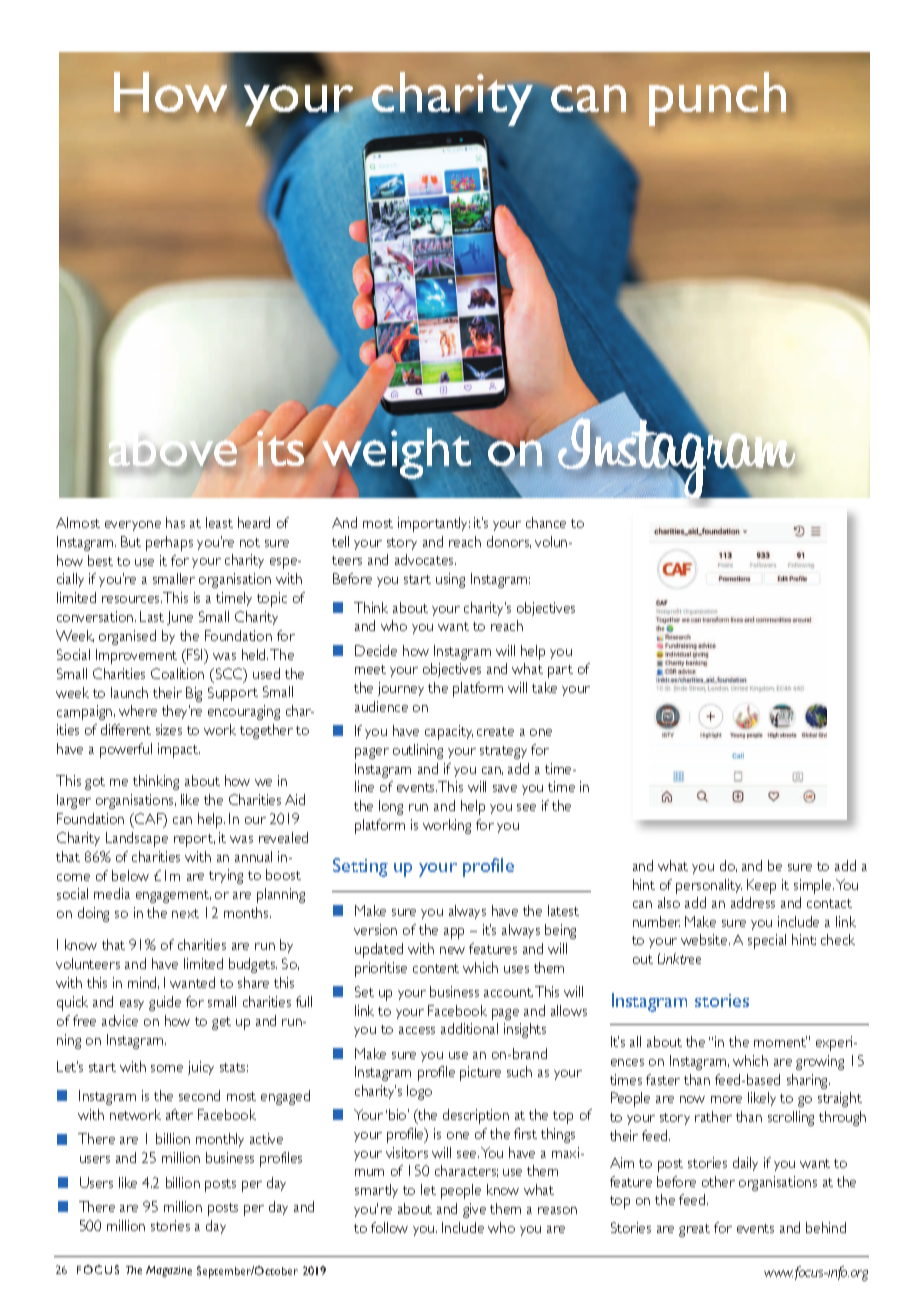 Image resolution: width=924 pixels, height=1308 pixels. What do you see at coordinates (454, 933) in the screenshot?
I see `app` at bounding box center [454, 933].
